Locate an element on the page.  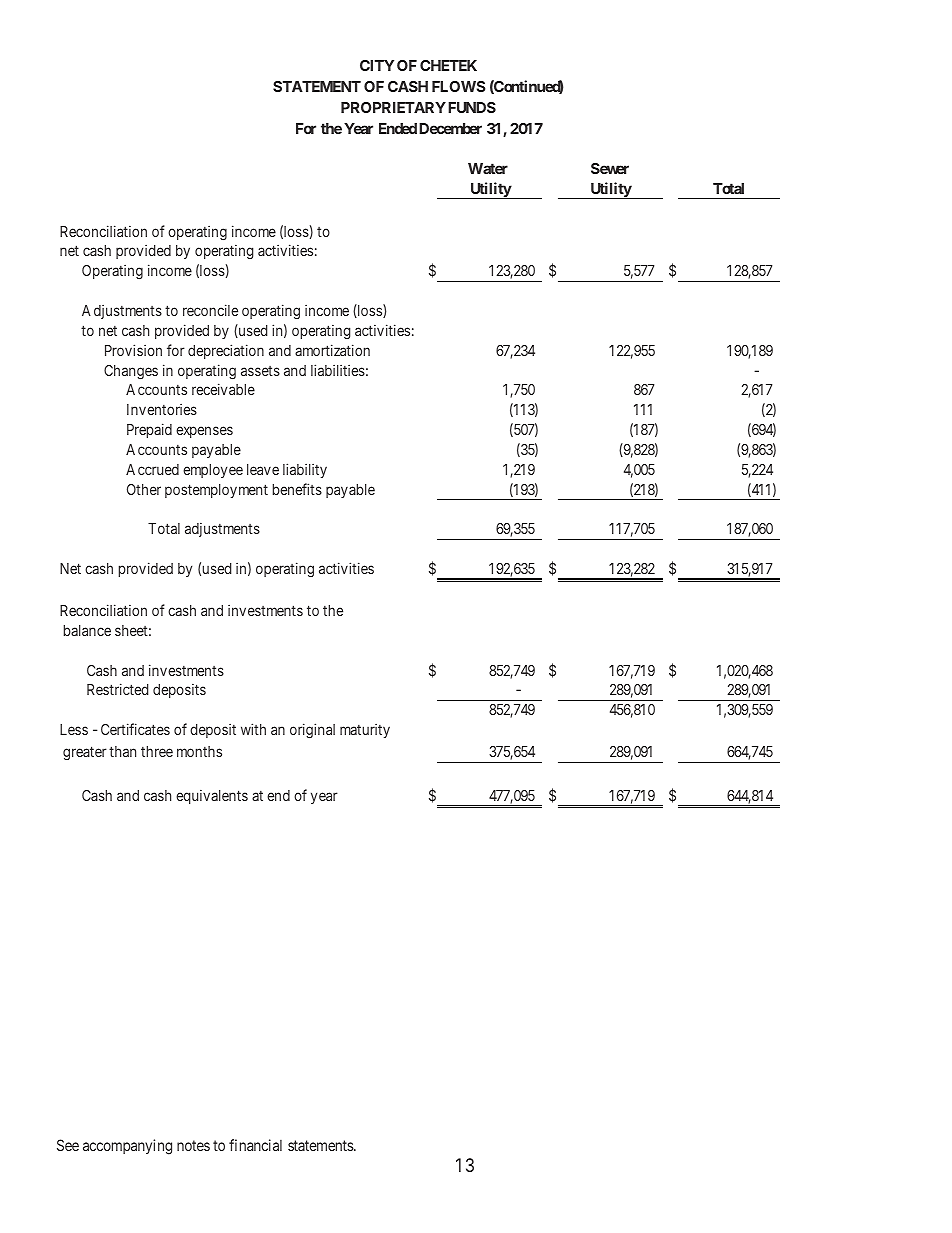
maturity is located at coordinates (365, 731).
